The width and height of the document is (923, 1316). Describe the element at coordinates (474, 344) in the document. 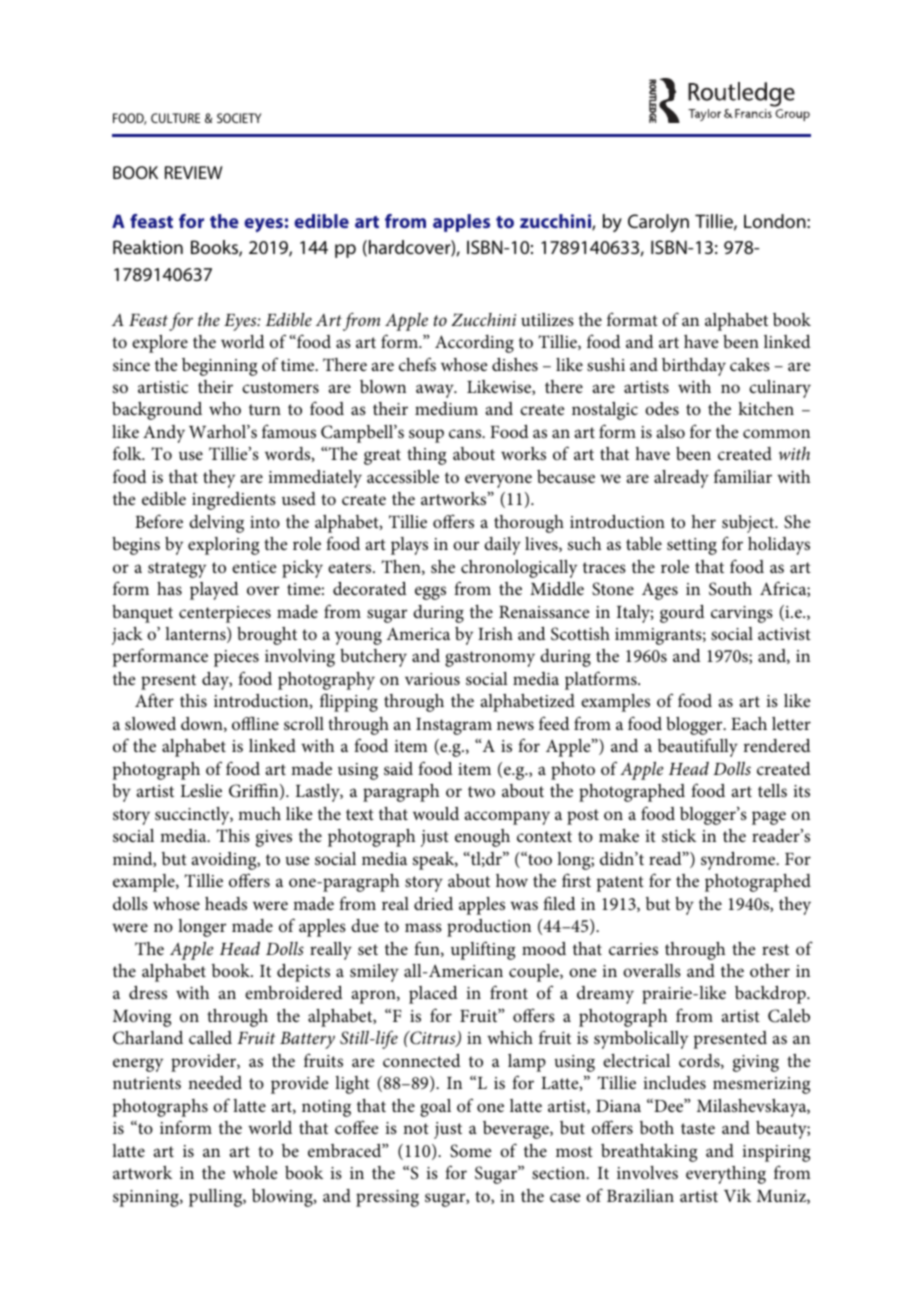

I see `According` at that location.
